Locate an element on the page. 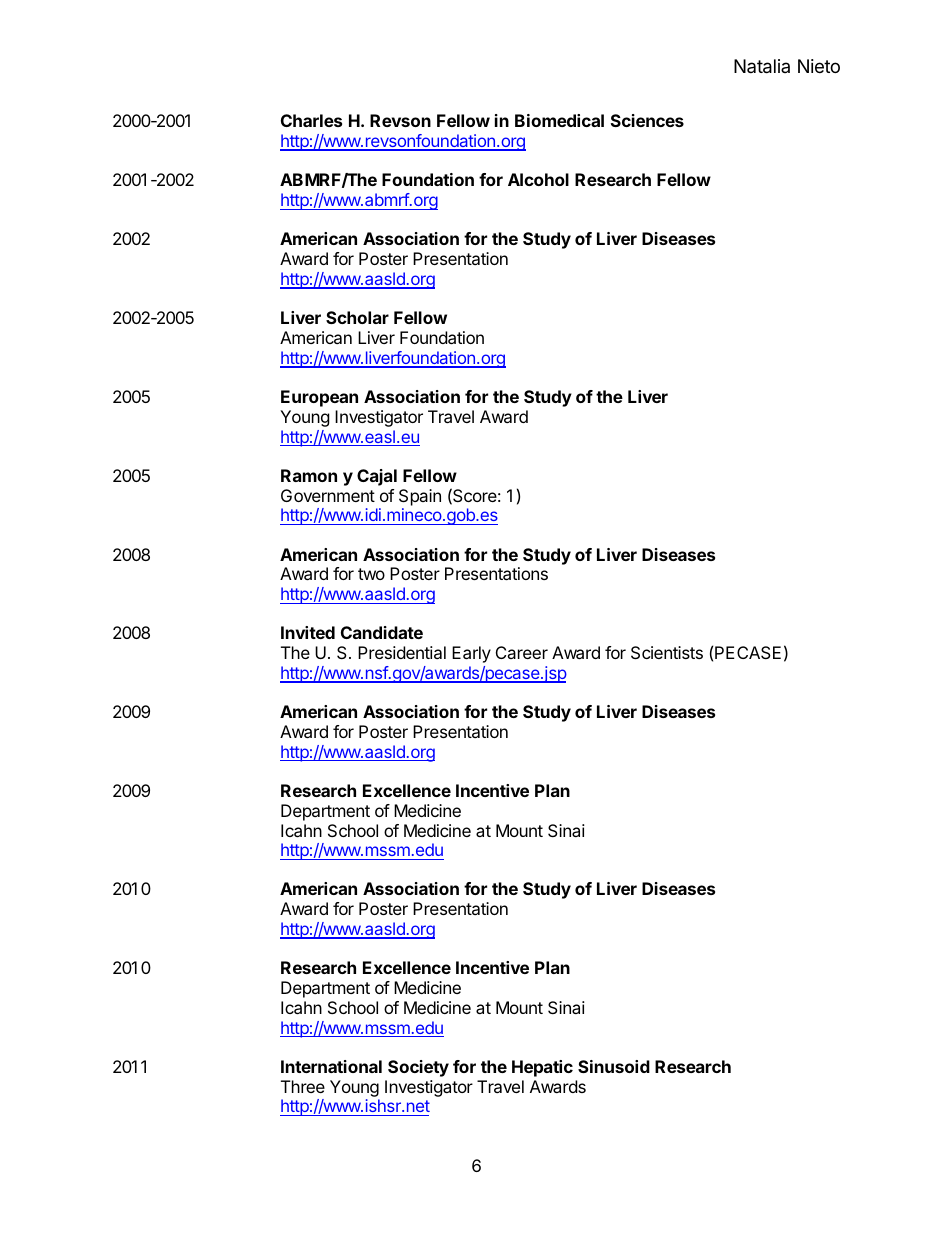 Image resolution: width=952 pixels, height=1233 pixels. Charles is located at coordinates (311, 120).
